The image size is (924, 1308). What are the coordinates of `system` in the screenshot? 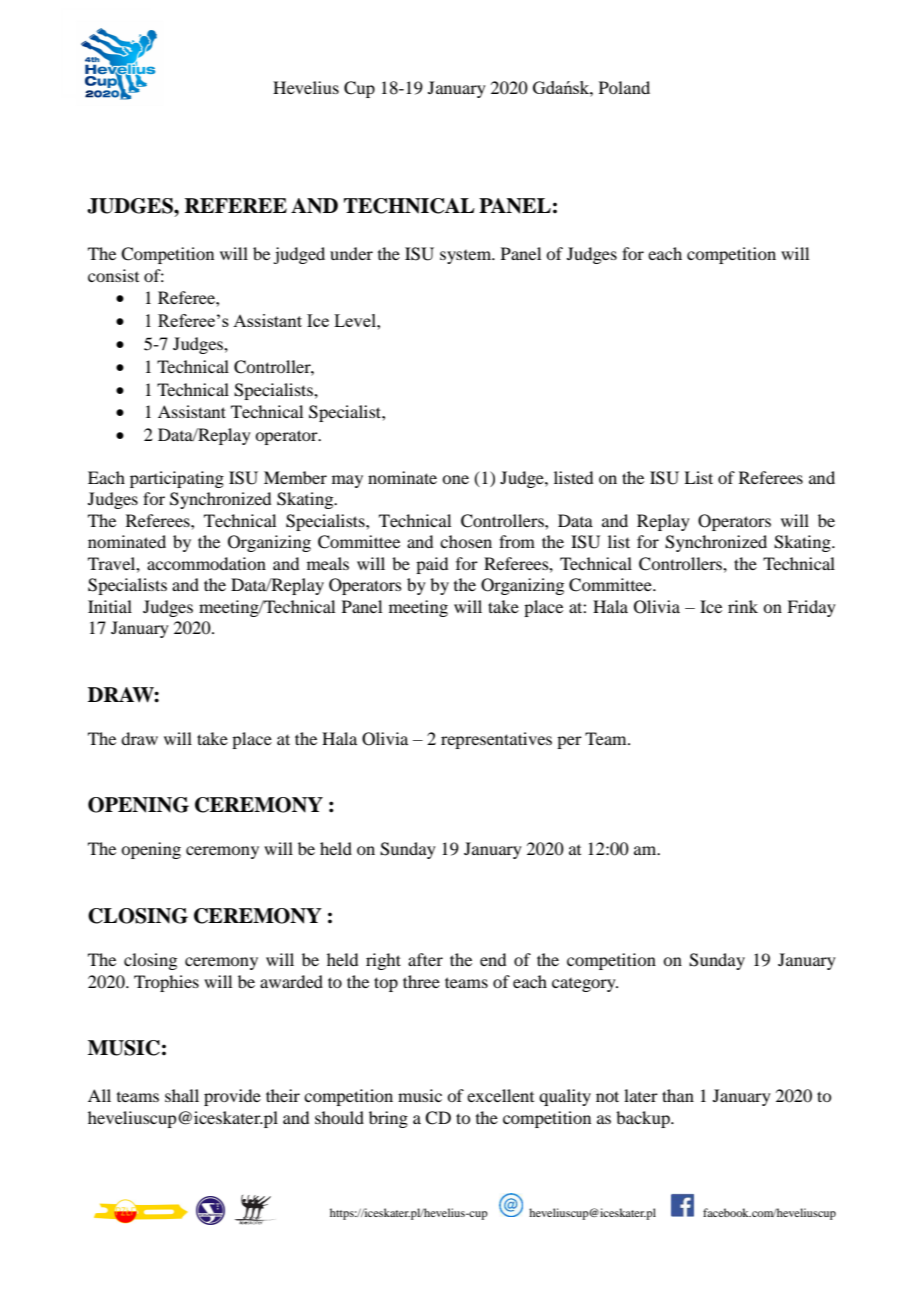 It's located at (467, 257).
